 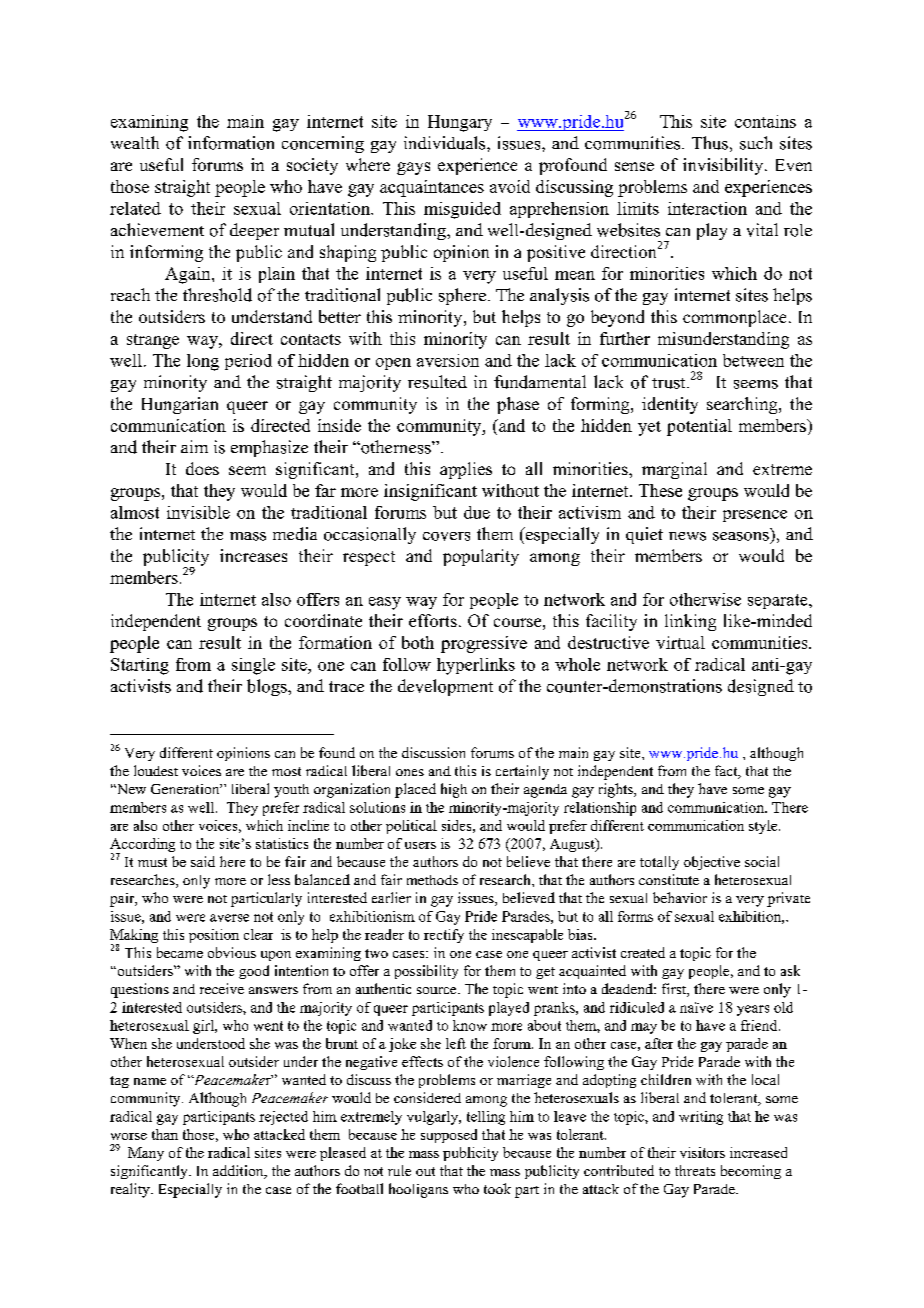 What do you see at coordinates (446, 143) in the image?
I see `individuals` at bounding box center [446, 143].
